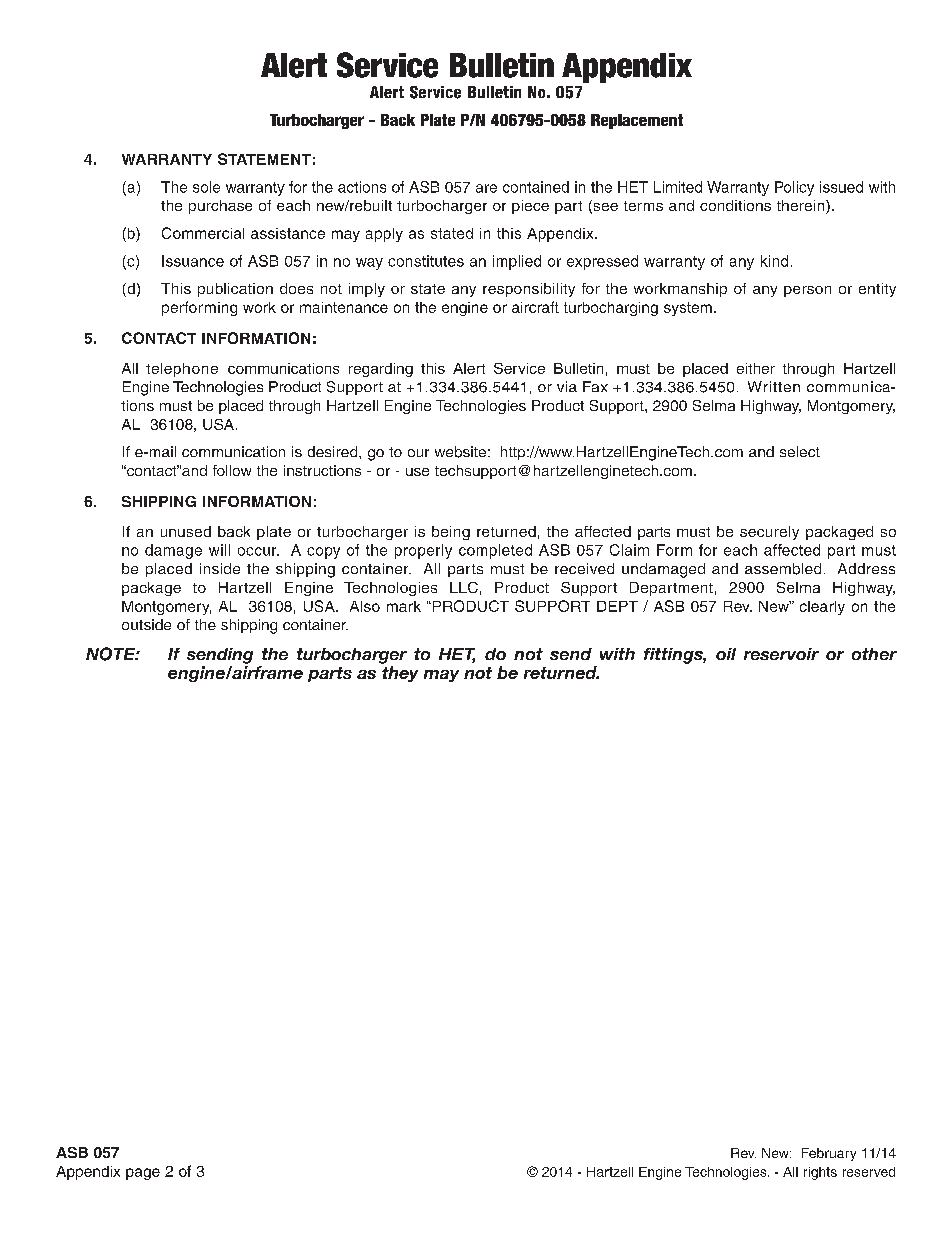 This image has height=1233, width=952. What do you see at coordinates (794, 188) in the image?
I see `Policy` at bounding box center [794, 188].
